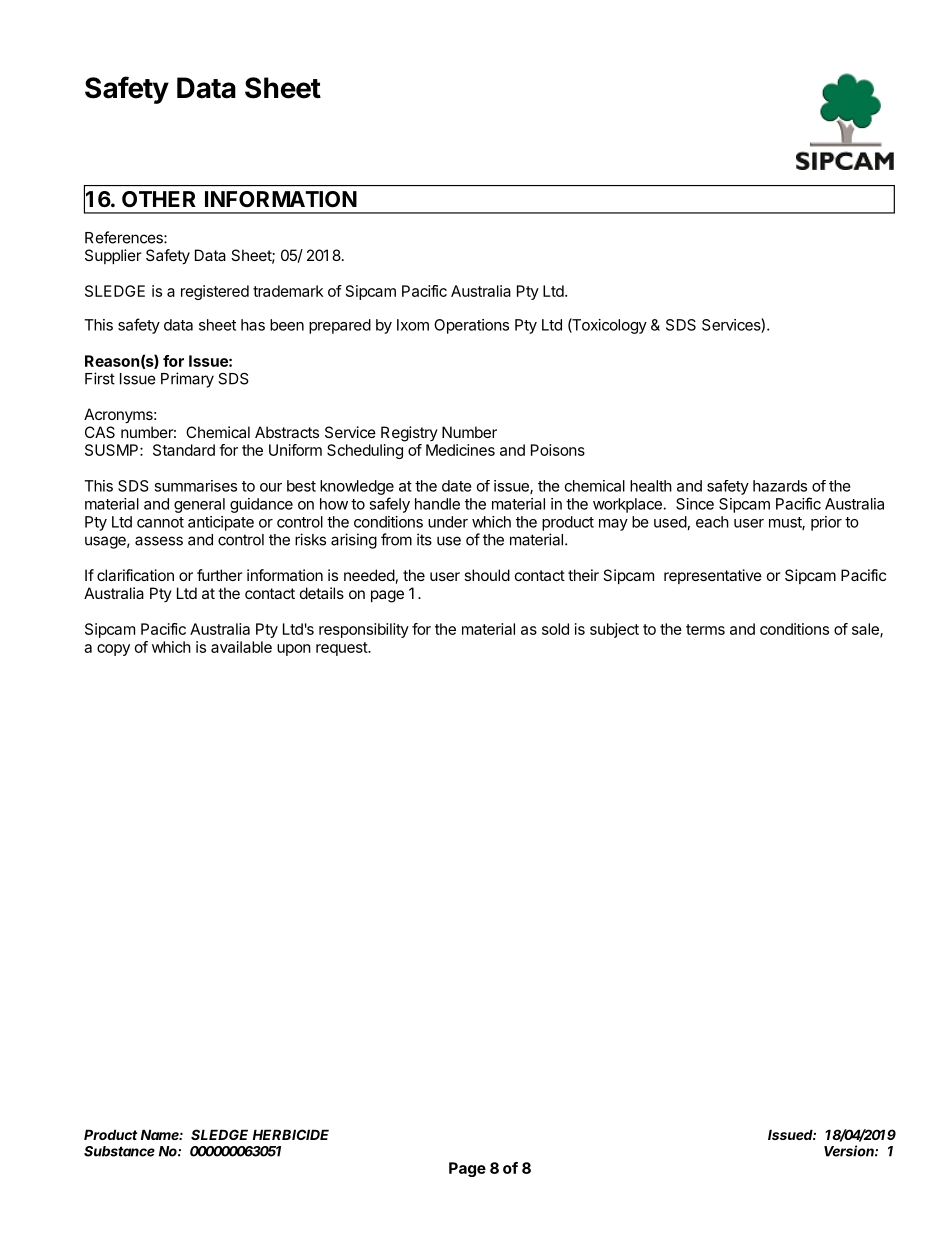  I want to click on Operations, so click(471, 326).
